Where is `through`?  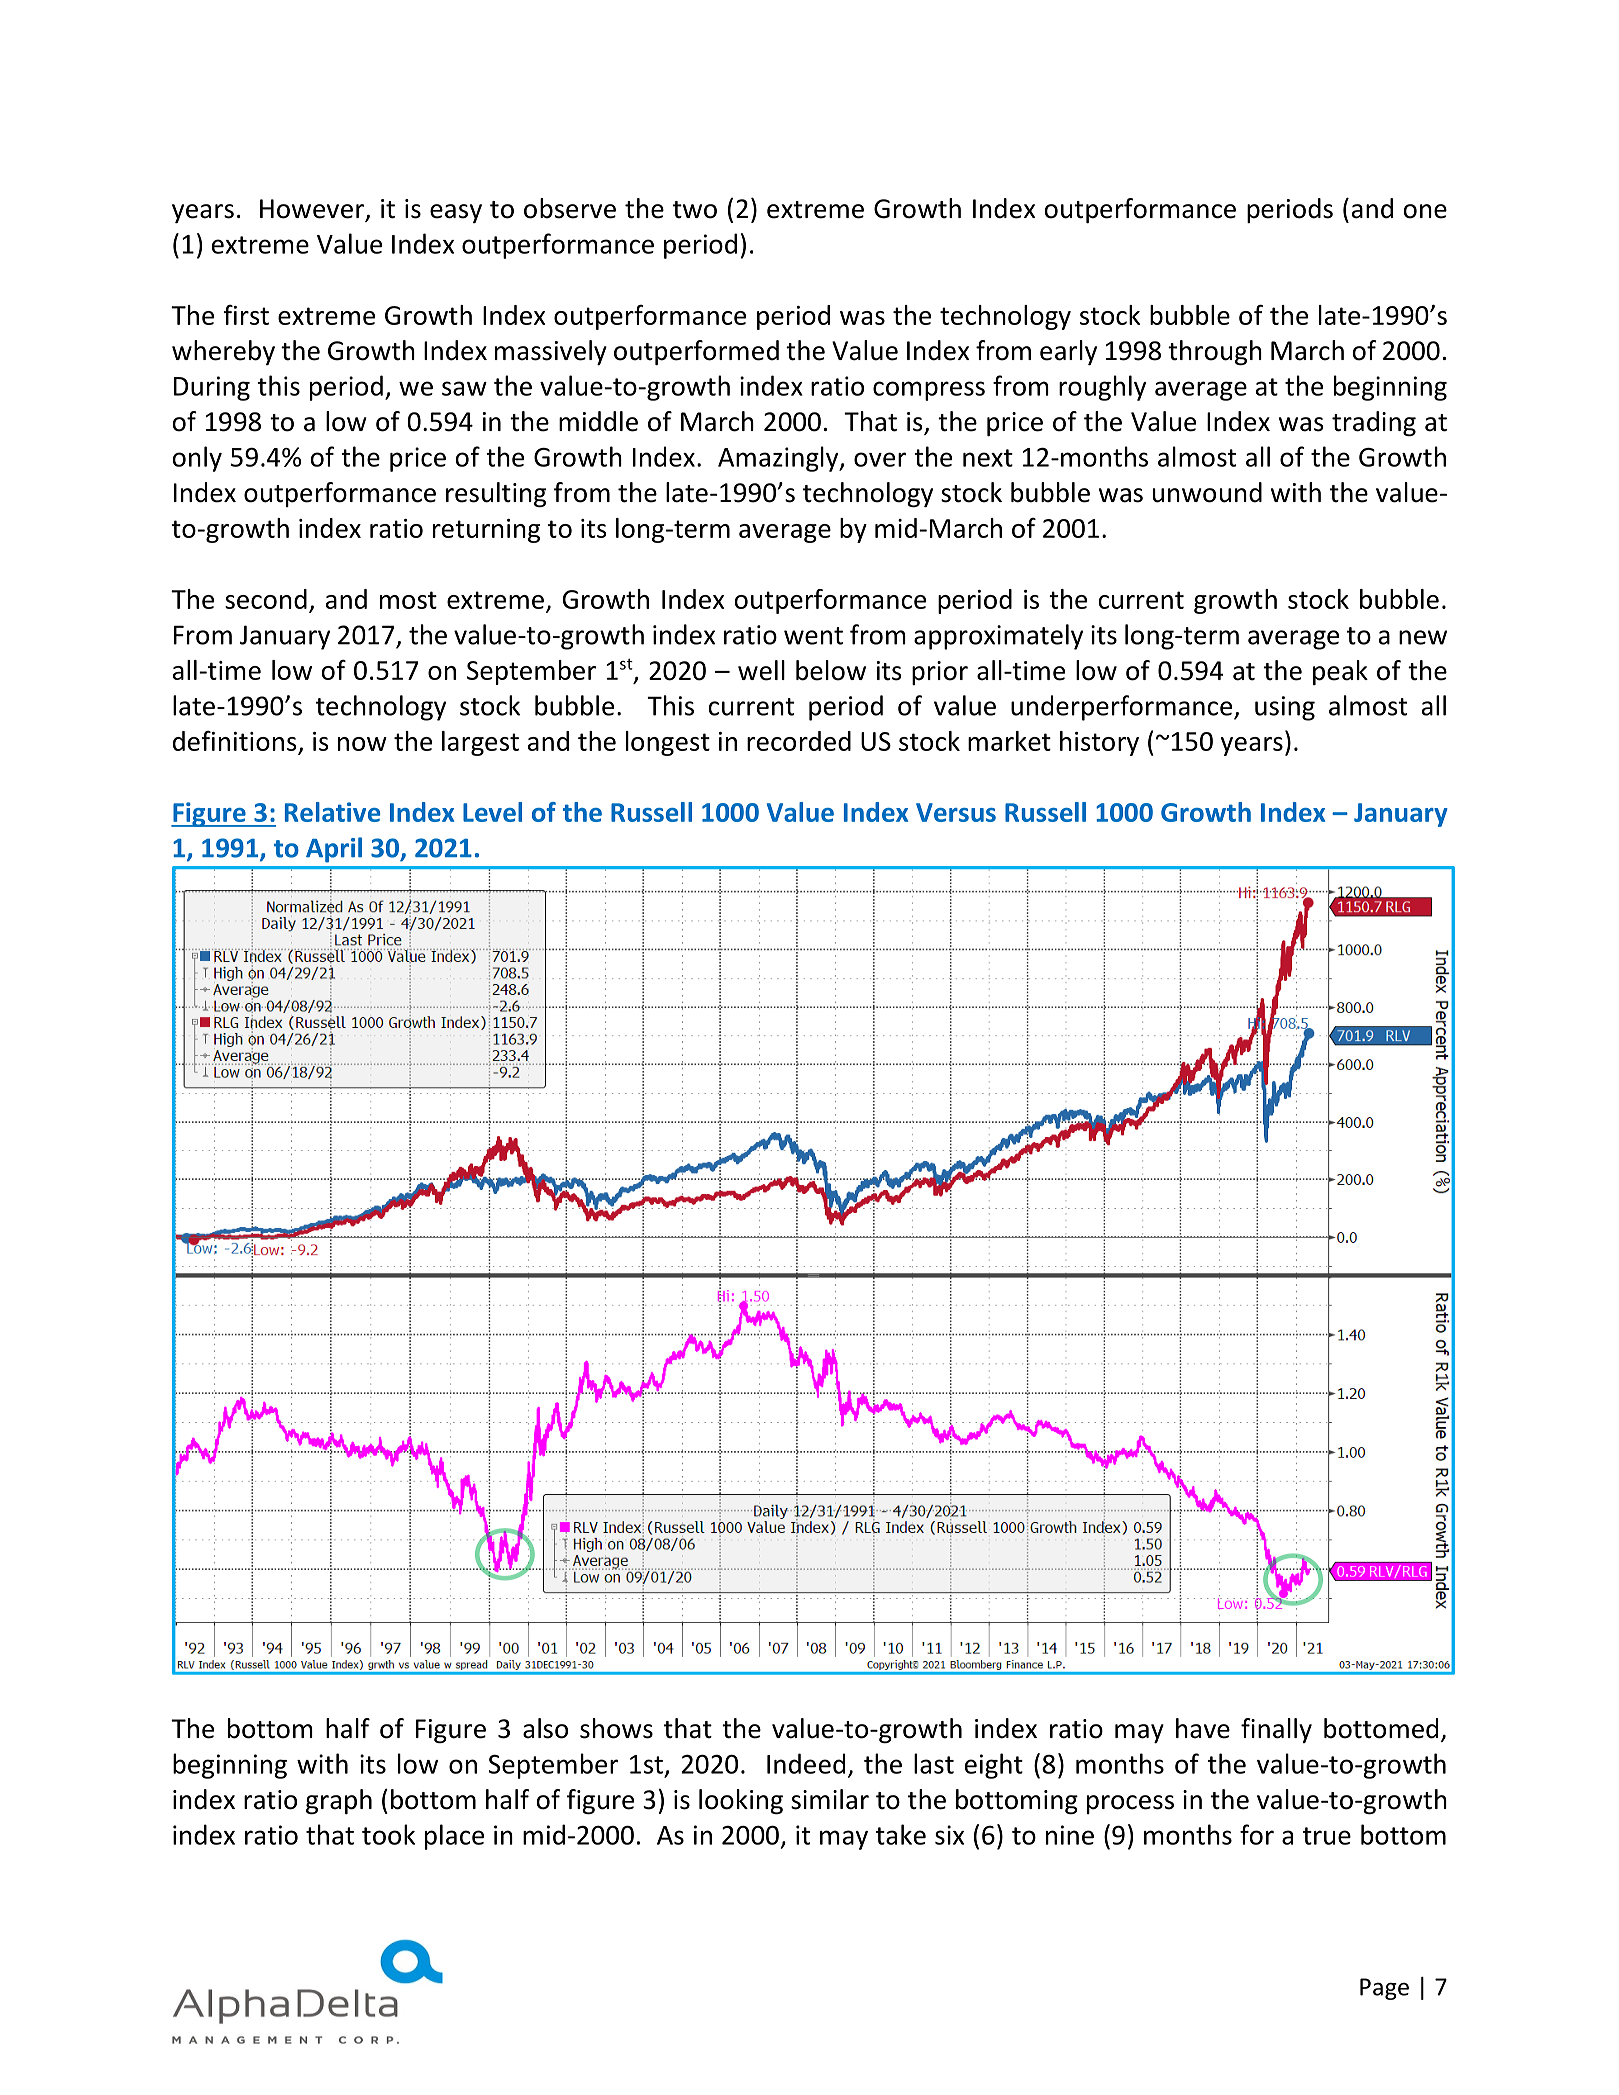
through is located at coordinates (1215, 352).
